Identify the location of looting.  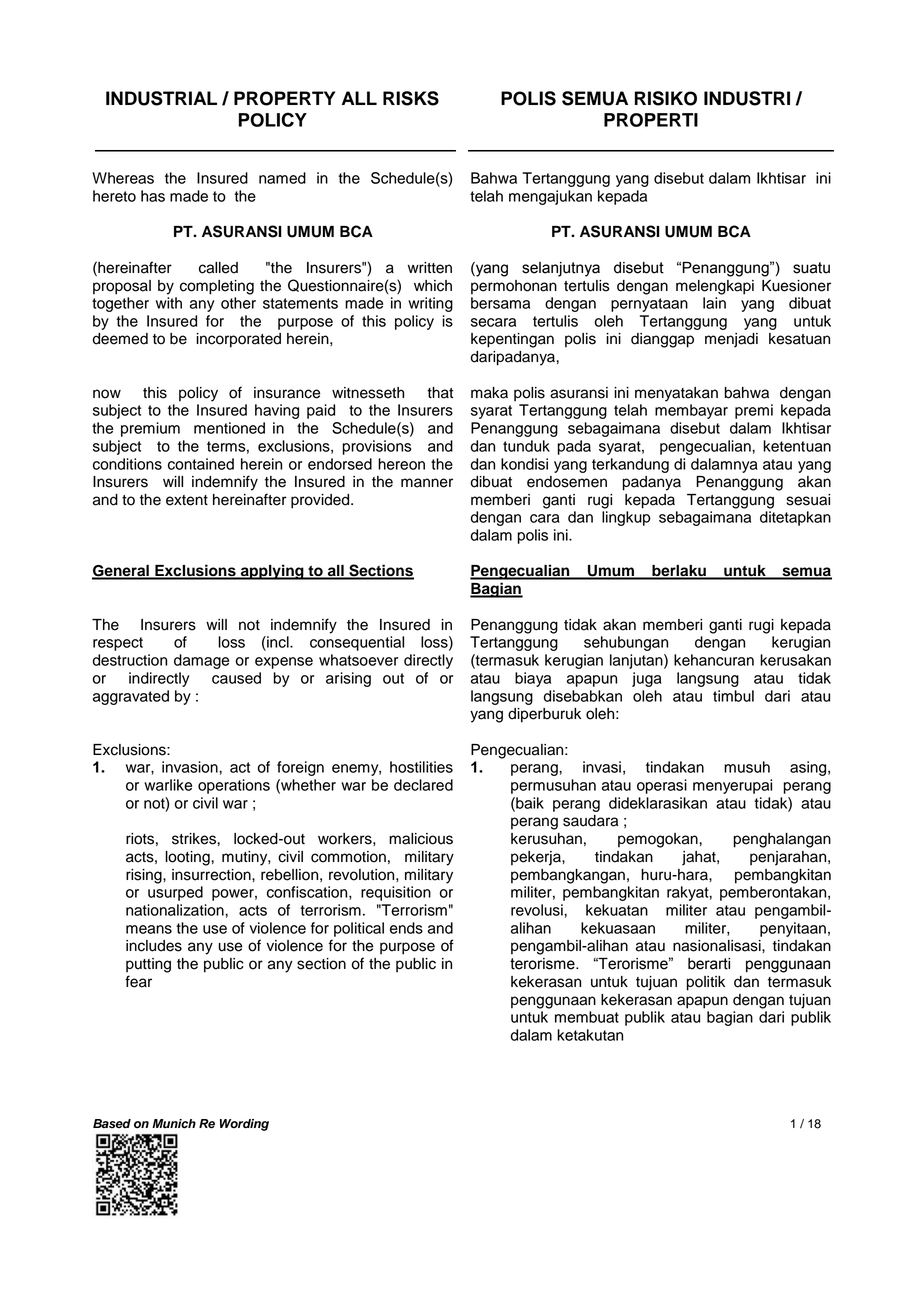
(188, 858).
